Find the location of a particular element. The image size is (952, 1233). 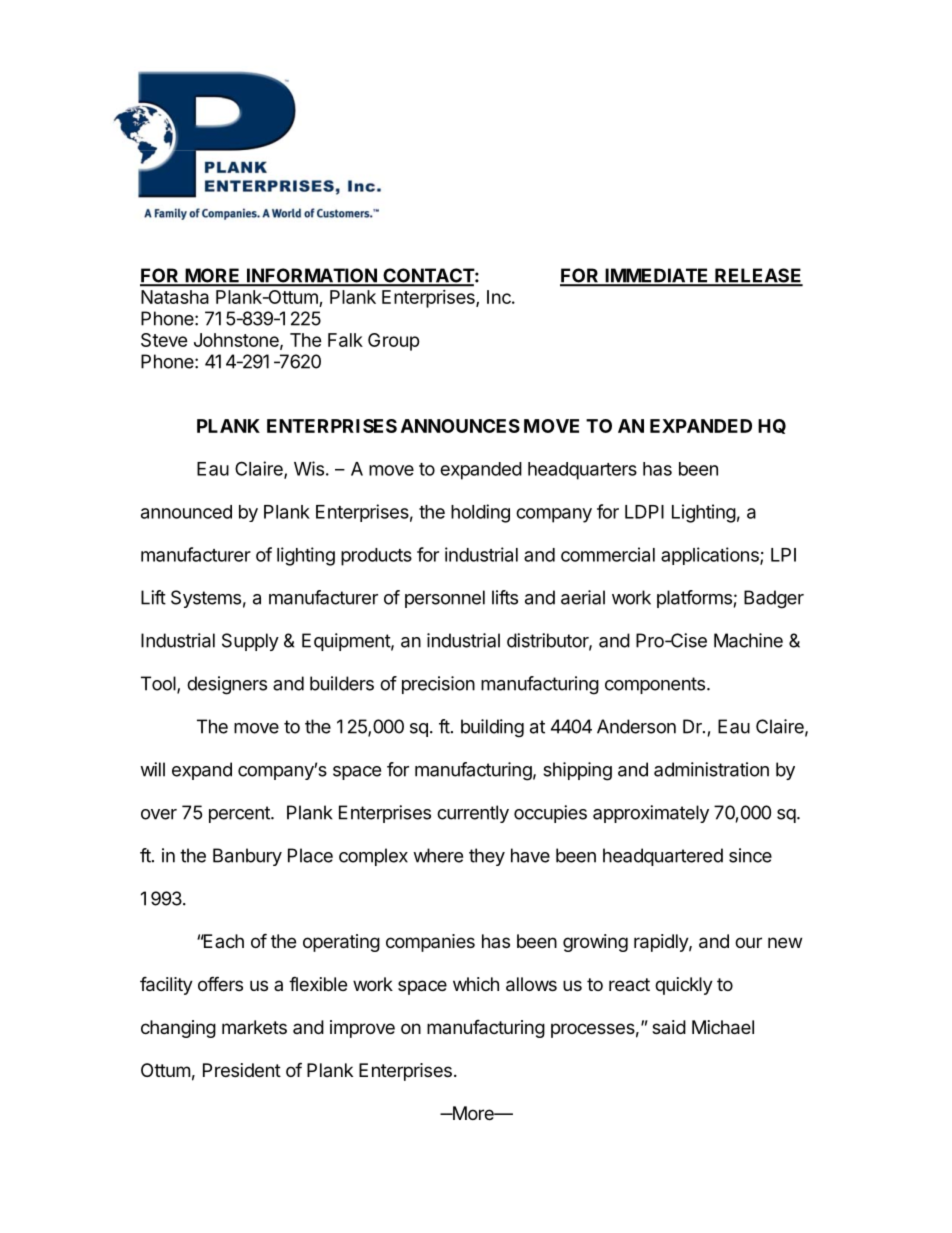

Michael is located at coordinates (723, 1027).
